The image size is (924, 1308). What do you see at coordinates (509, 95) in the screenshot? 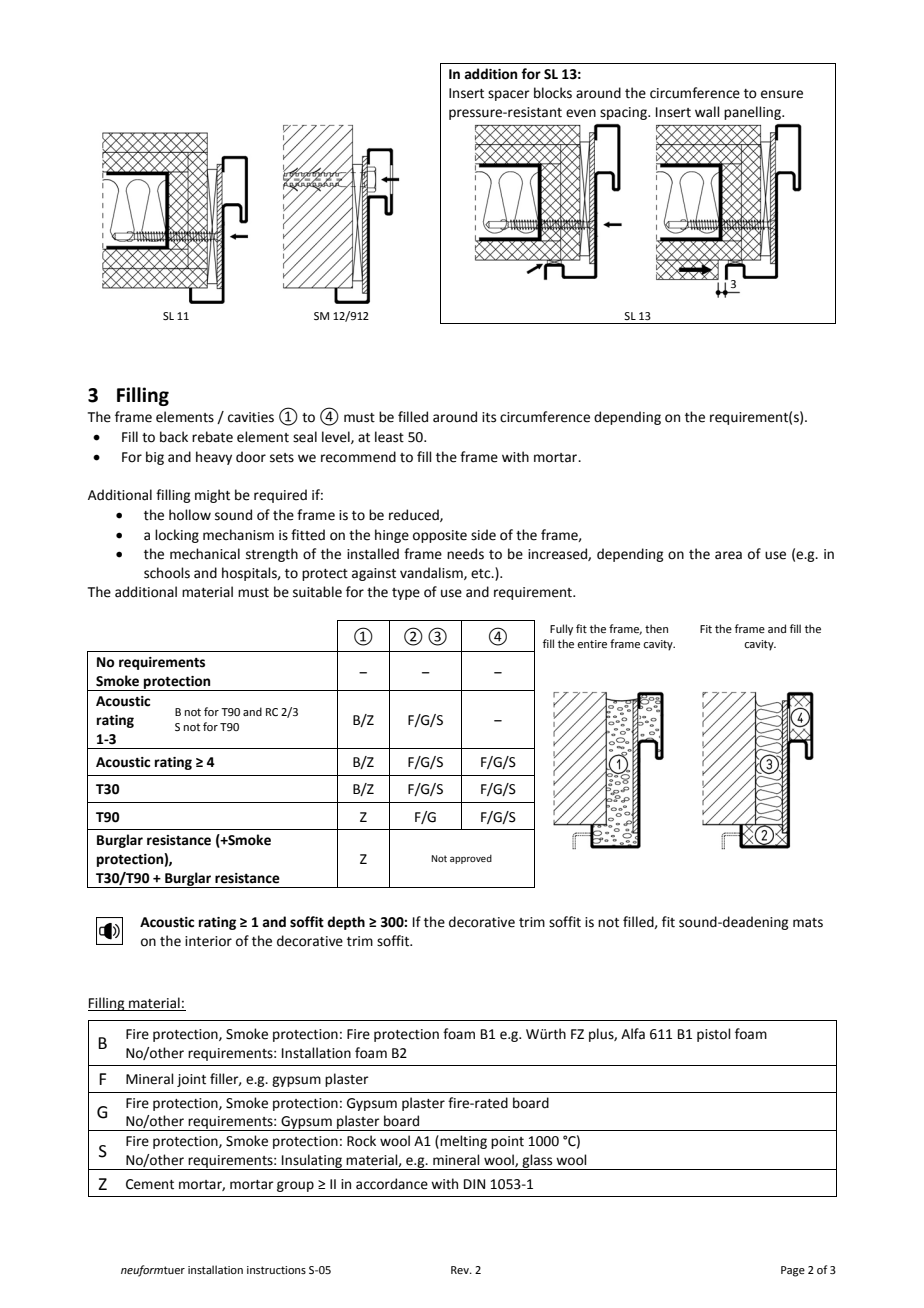
I see `spacer` at bounding box center [509, 95].
